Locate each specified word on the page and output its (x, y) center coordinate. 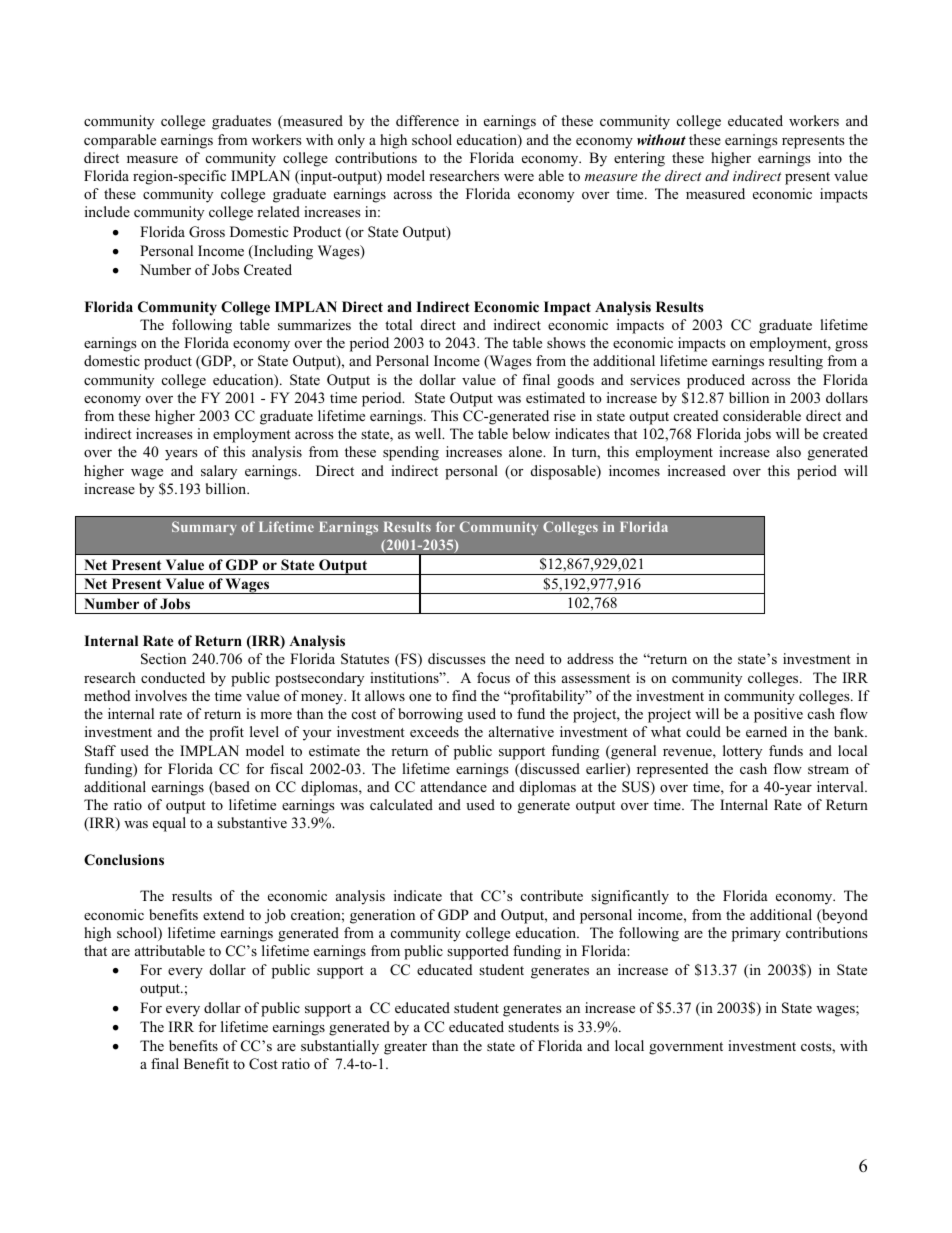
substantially (340, 1047)
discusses (457, 658)
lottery (742, 752)
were (519, 177)
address (590, 658)
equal (169, 824)
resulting (796, 362)
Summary (204, 528)
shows (566, 342)
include (107, 211)
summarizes (314, 324)
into (830, 157)
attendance (454, 786)
